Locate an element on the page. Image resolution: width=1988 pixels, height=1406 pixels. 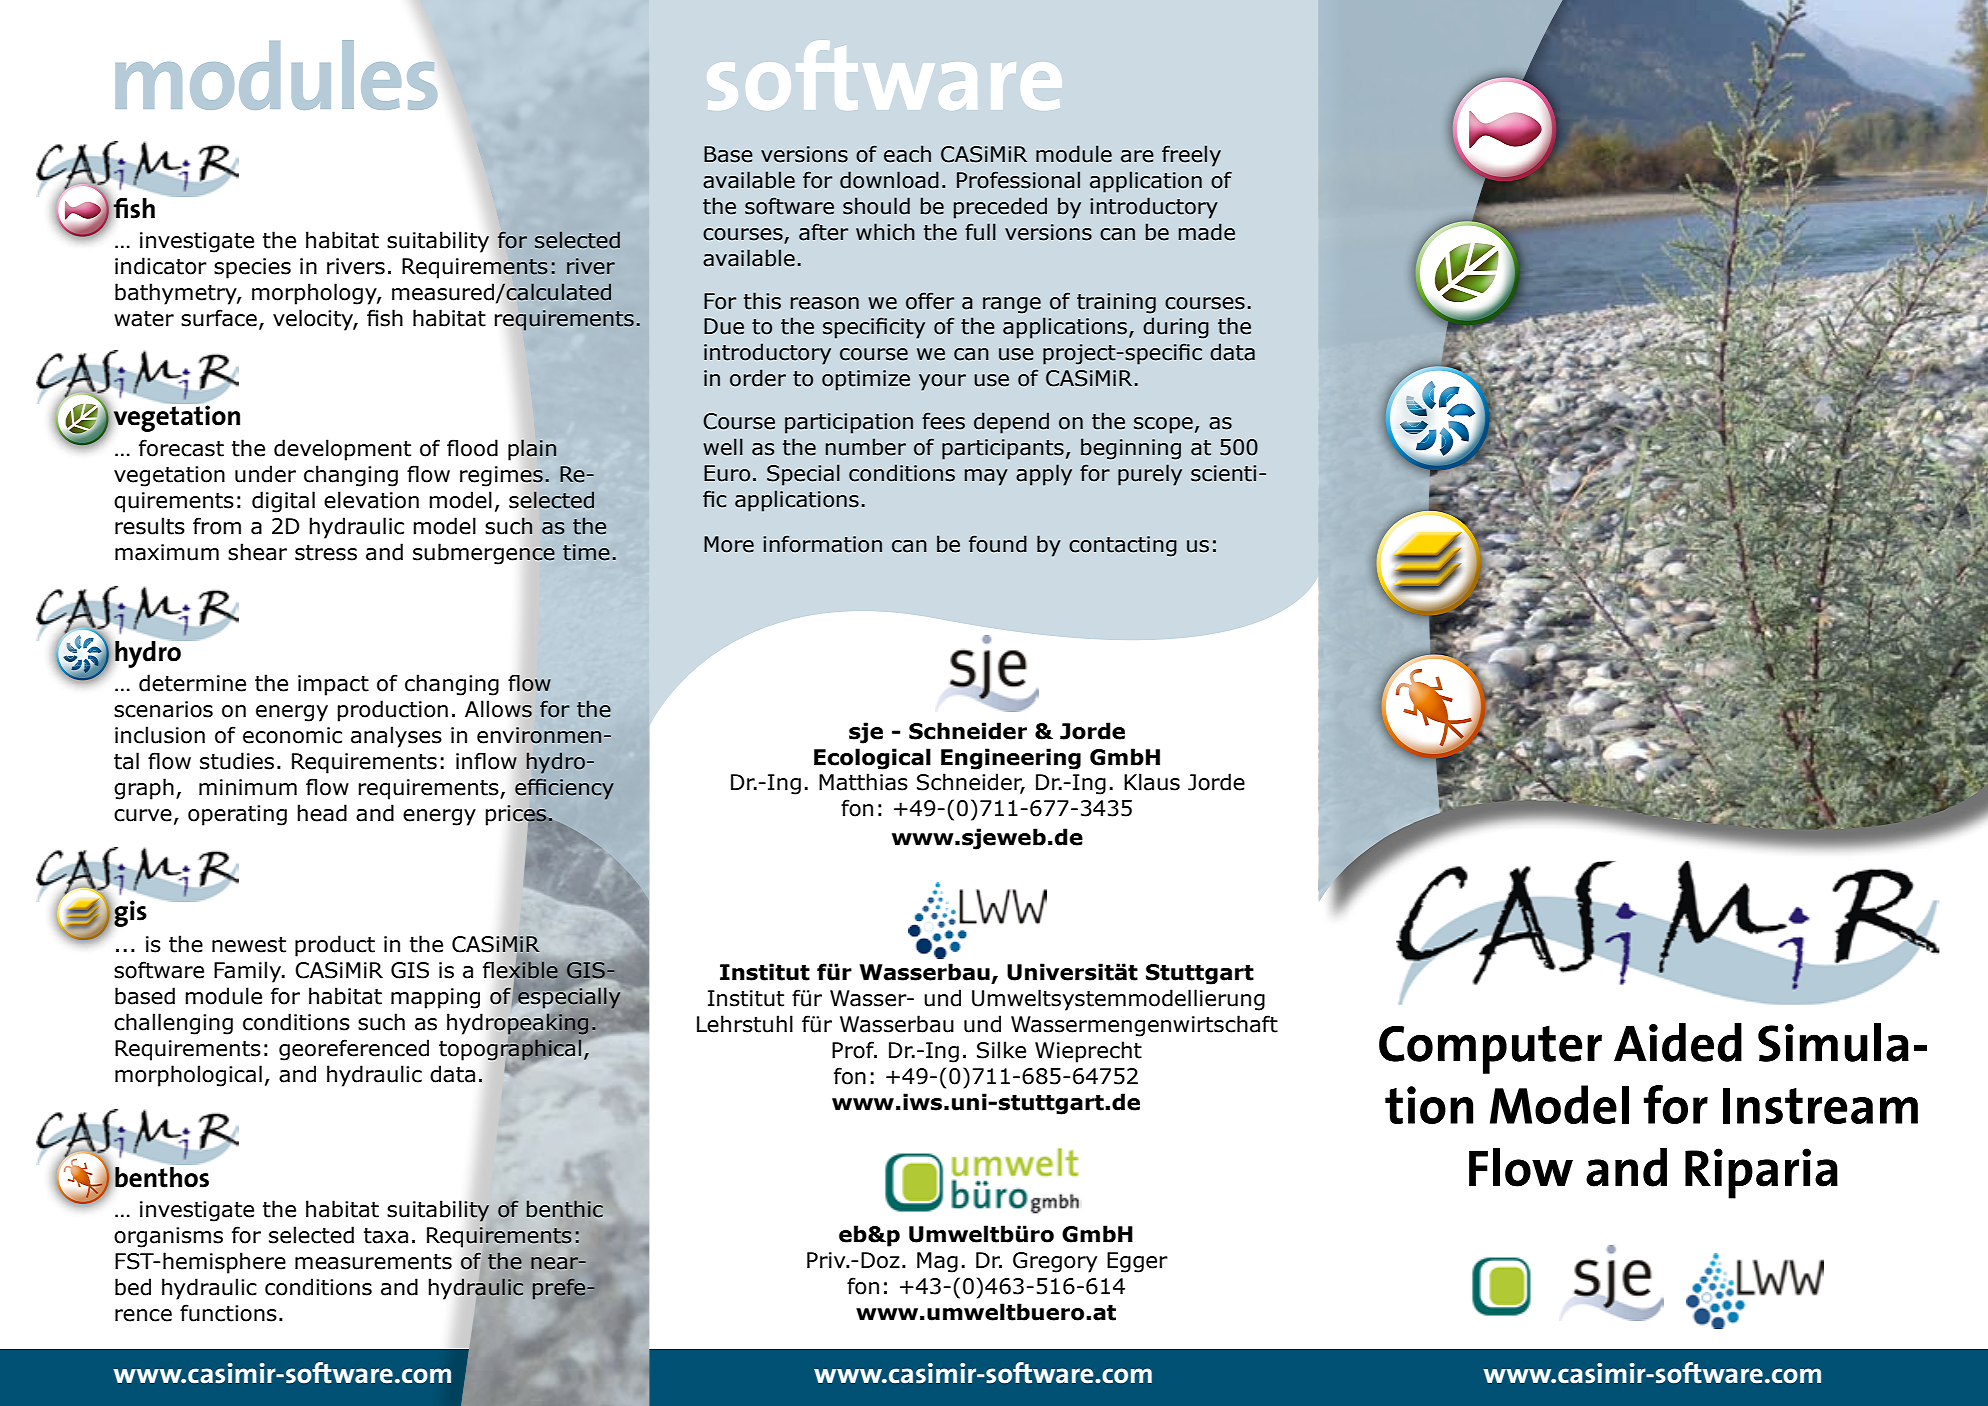
species is located at coordinates (252, 268).
